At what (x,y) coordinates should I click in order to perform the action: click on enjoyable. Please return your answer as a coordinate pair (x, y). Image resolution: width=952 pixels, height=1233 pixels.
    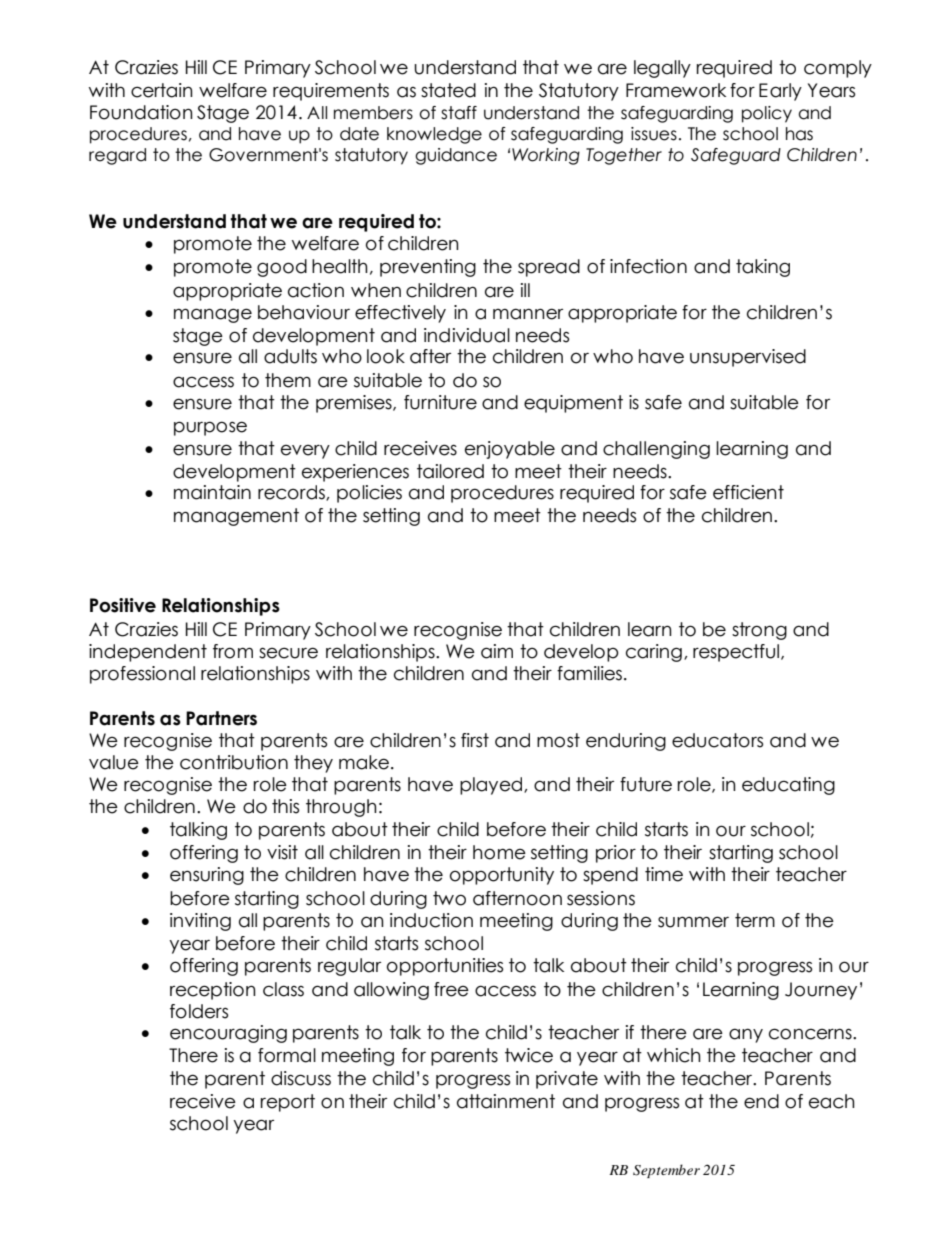
    Looking at the image, I should click on (510, 450).
